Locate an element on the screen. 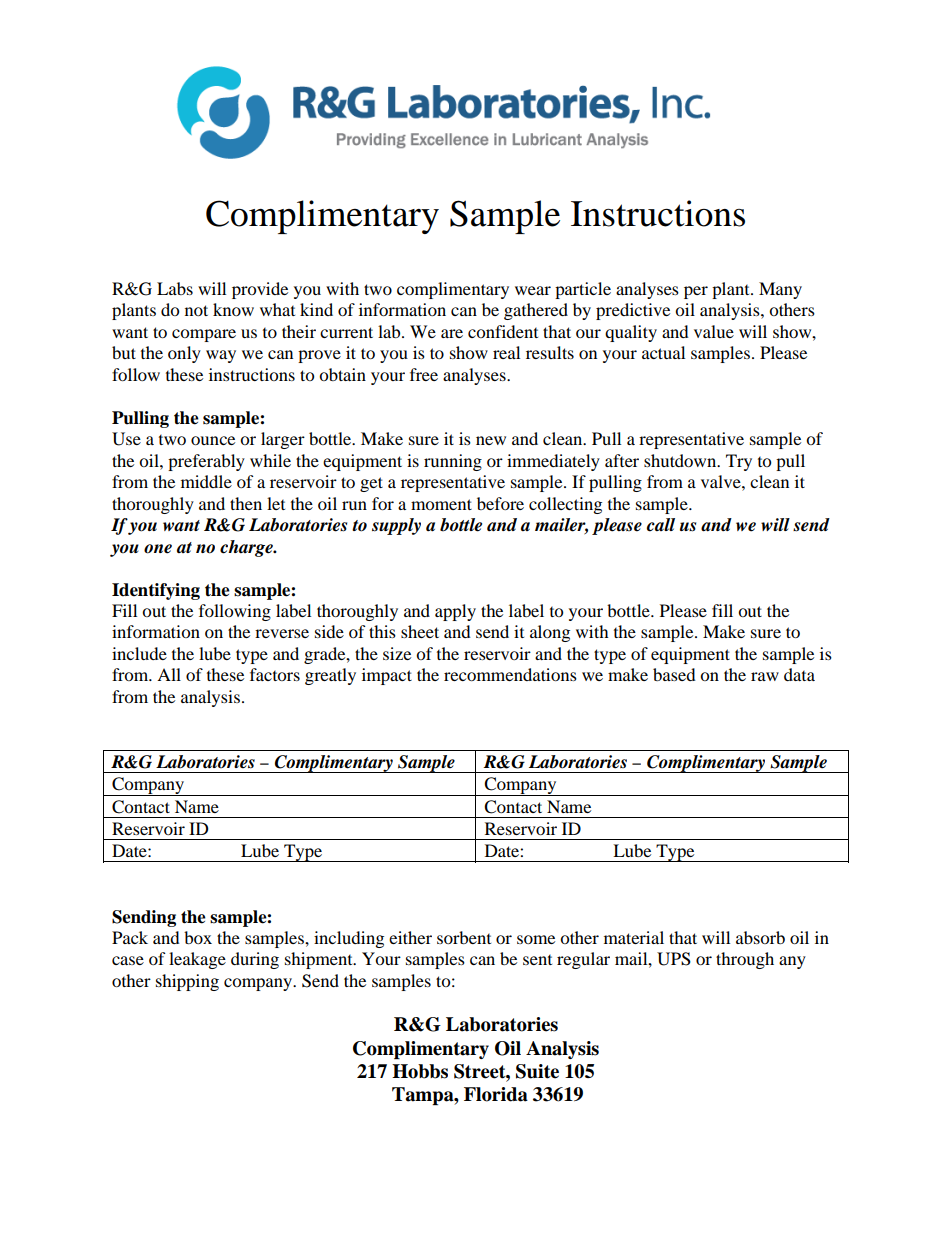  shipping is located at coordinates (187, 982).
